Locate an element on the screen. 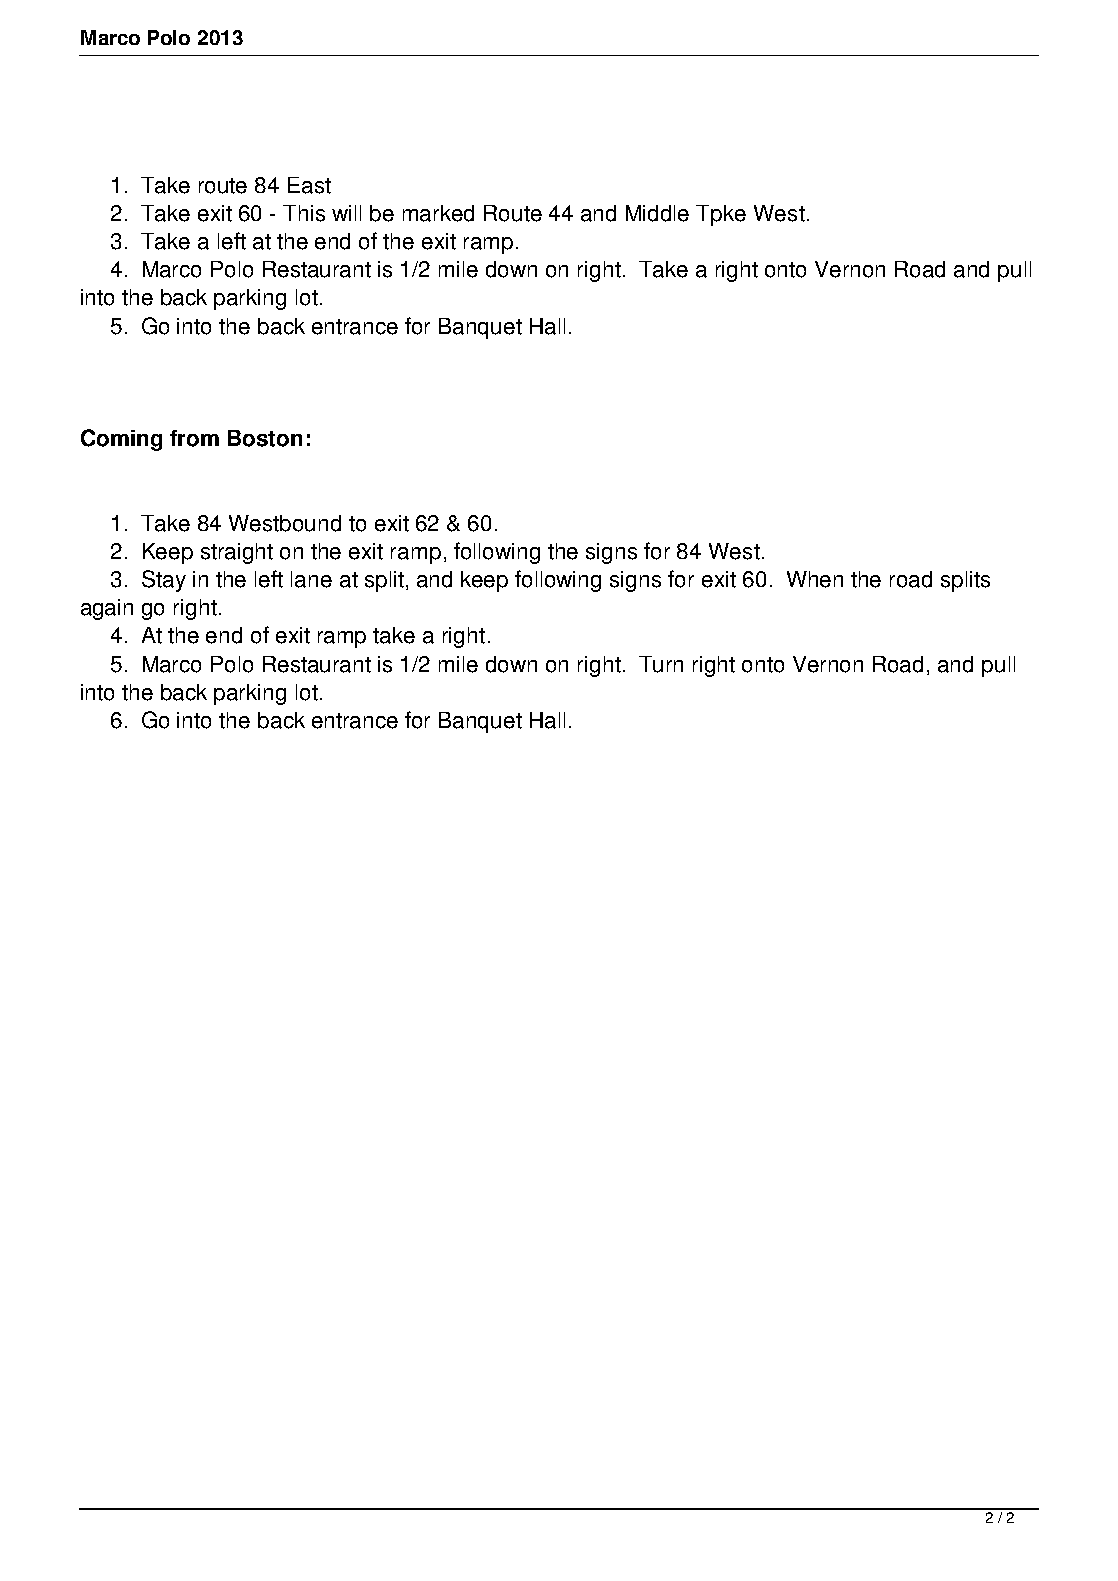 The height and width of the screenshot is (1581, 1118). marked is located at coordinates (438, 213).
